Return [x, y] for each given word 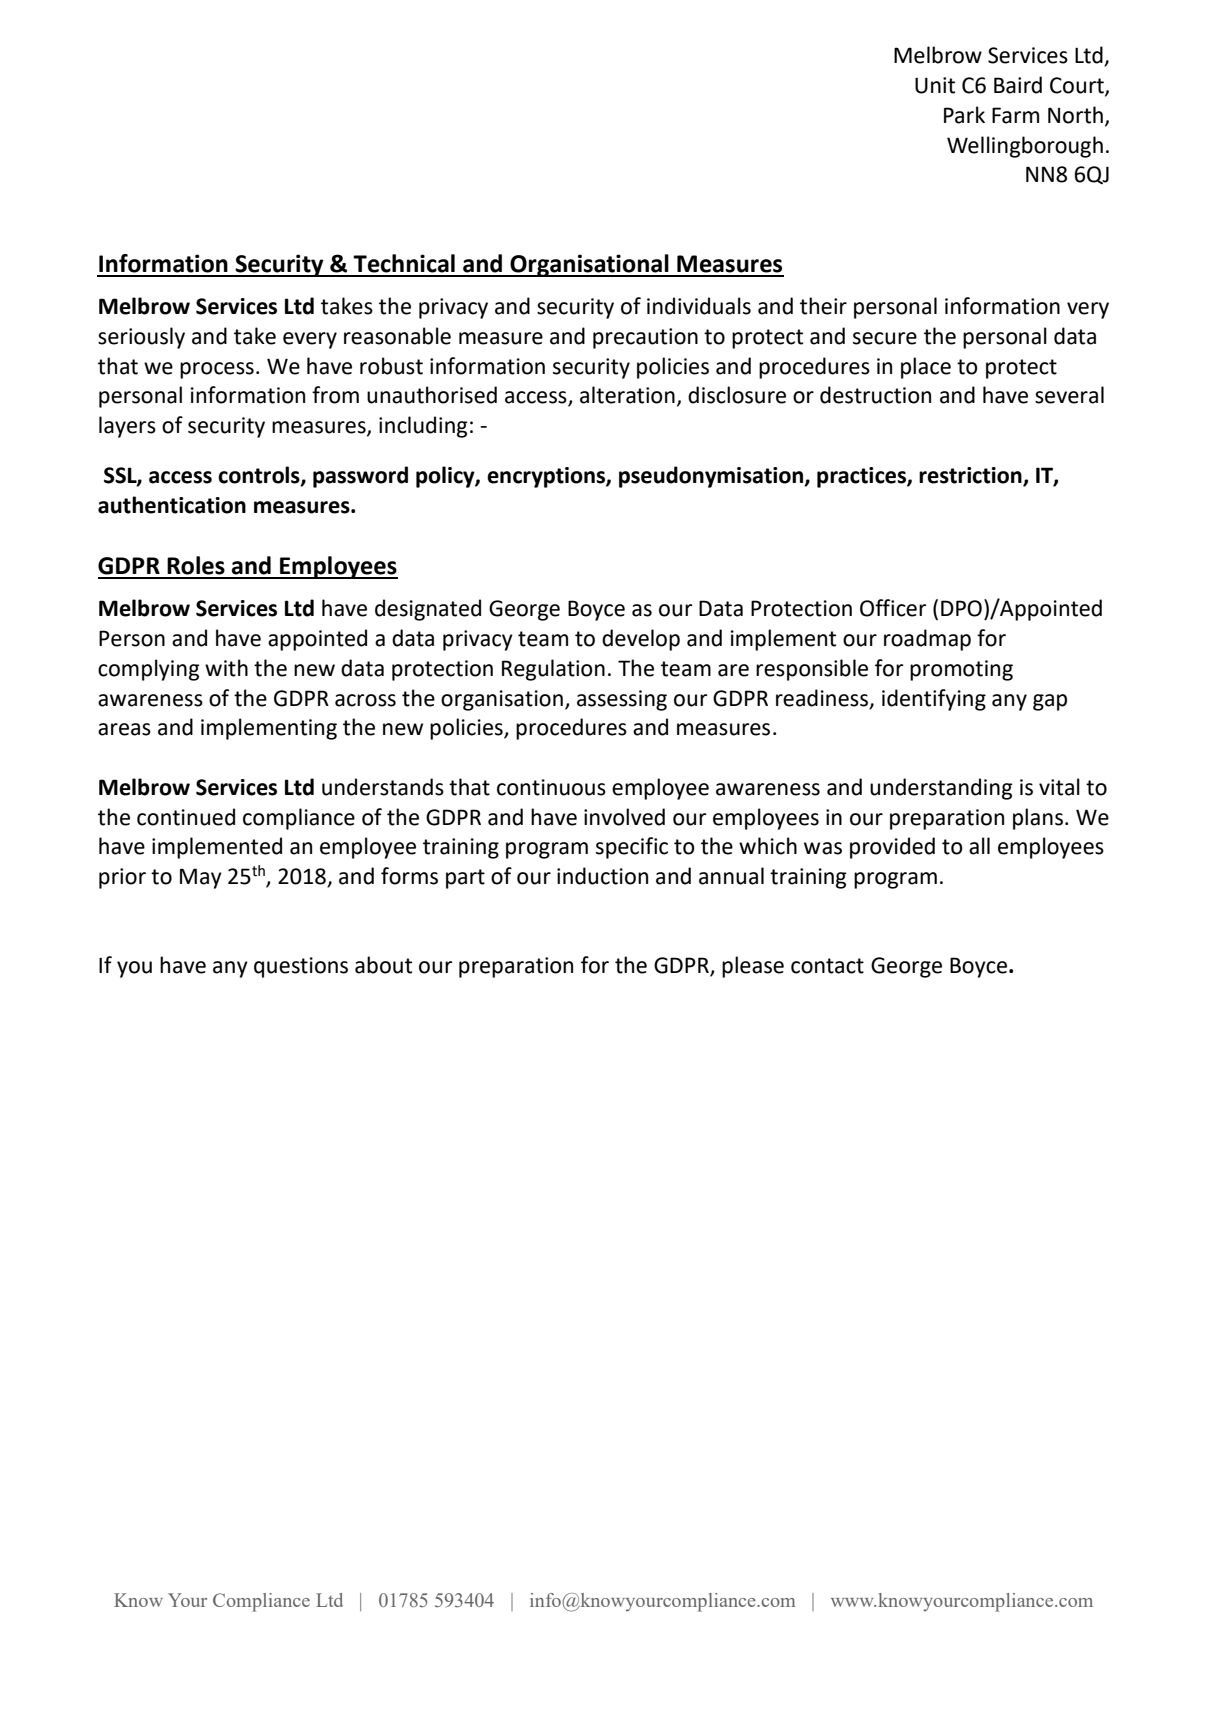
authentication [172, 505]
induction [602, 876]
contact [827, 966]
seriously [141, 338]
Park [964, 115]
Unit [935, 85]
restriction [971, 476]
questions [301, 967]
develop [641, 640]
